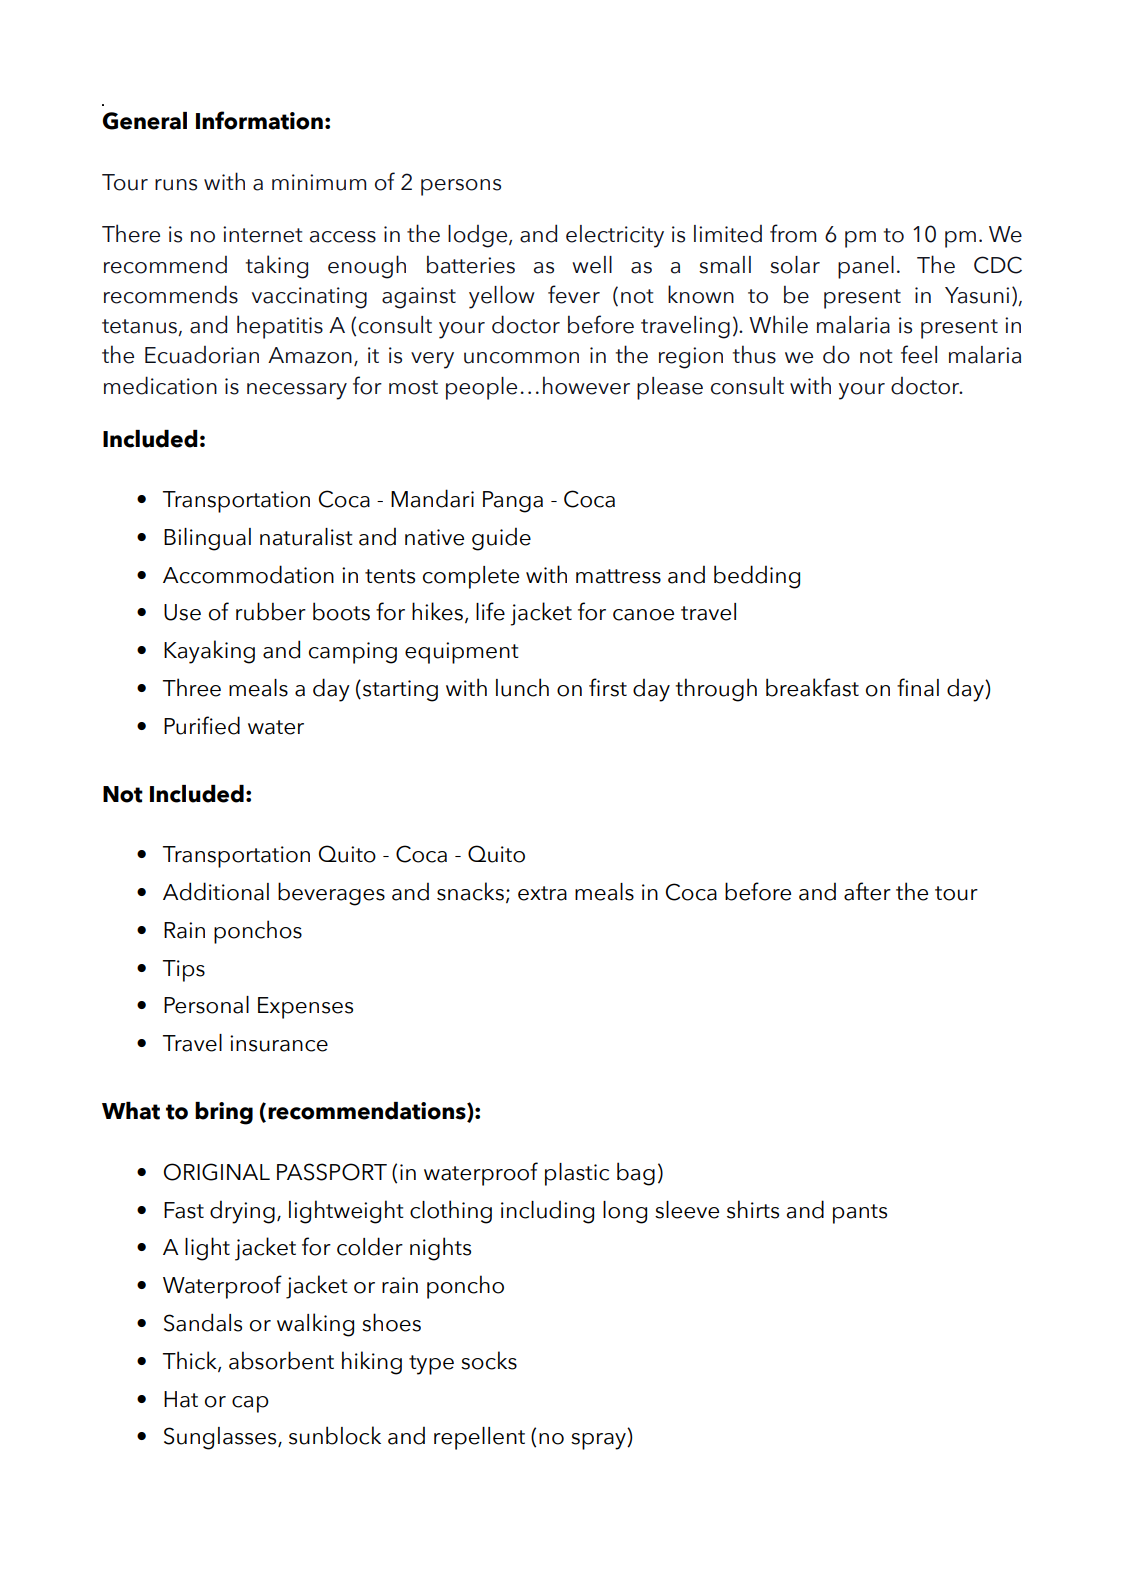 The width and height of the image is (1125, 1591). I want to click on Information, so click(259, 120).
